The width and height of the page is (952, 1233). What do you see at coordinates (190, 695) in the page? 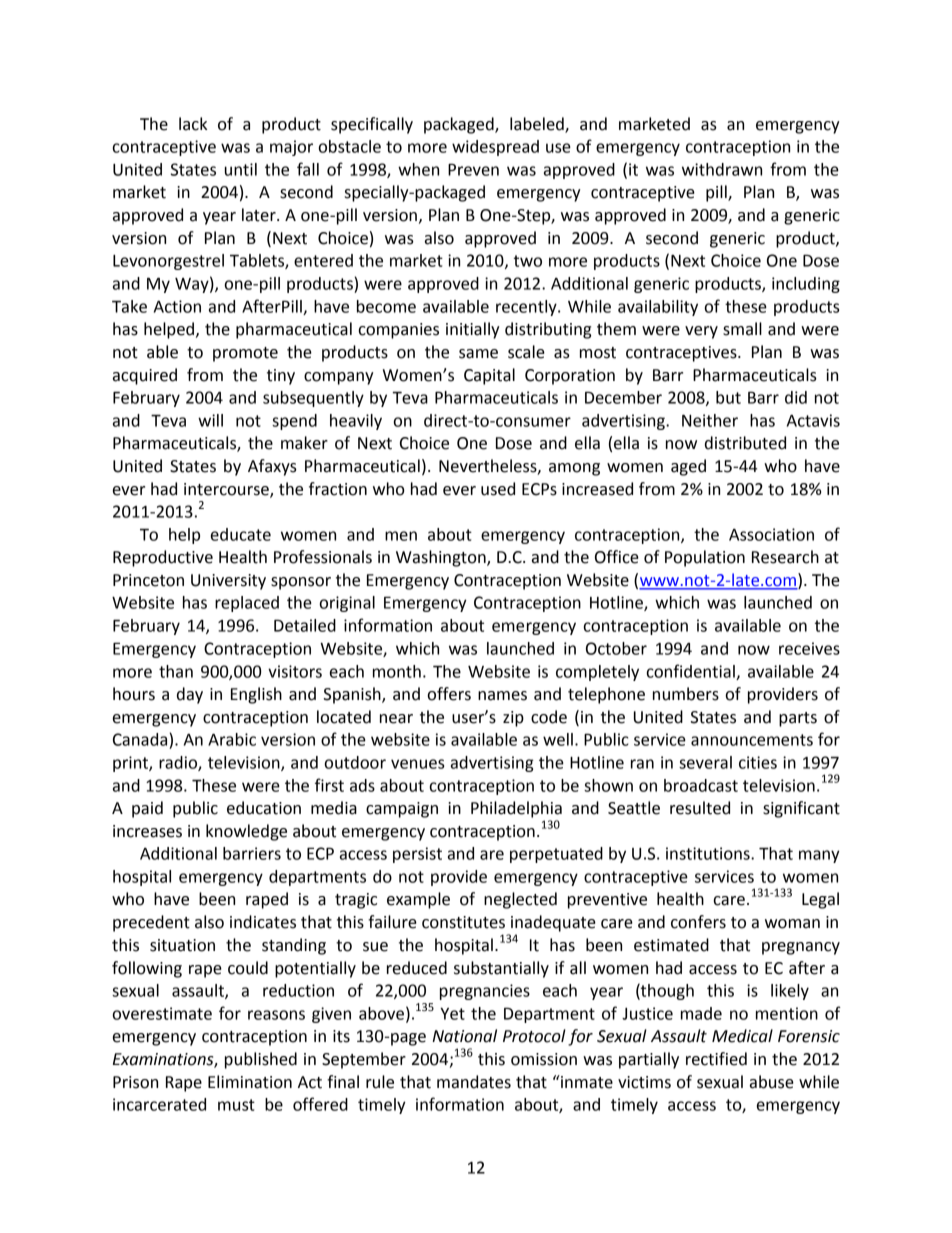
I see `day` at bounding box center [190, 695].
